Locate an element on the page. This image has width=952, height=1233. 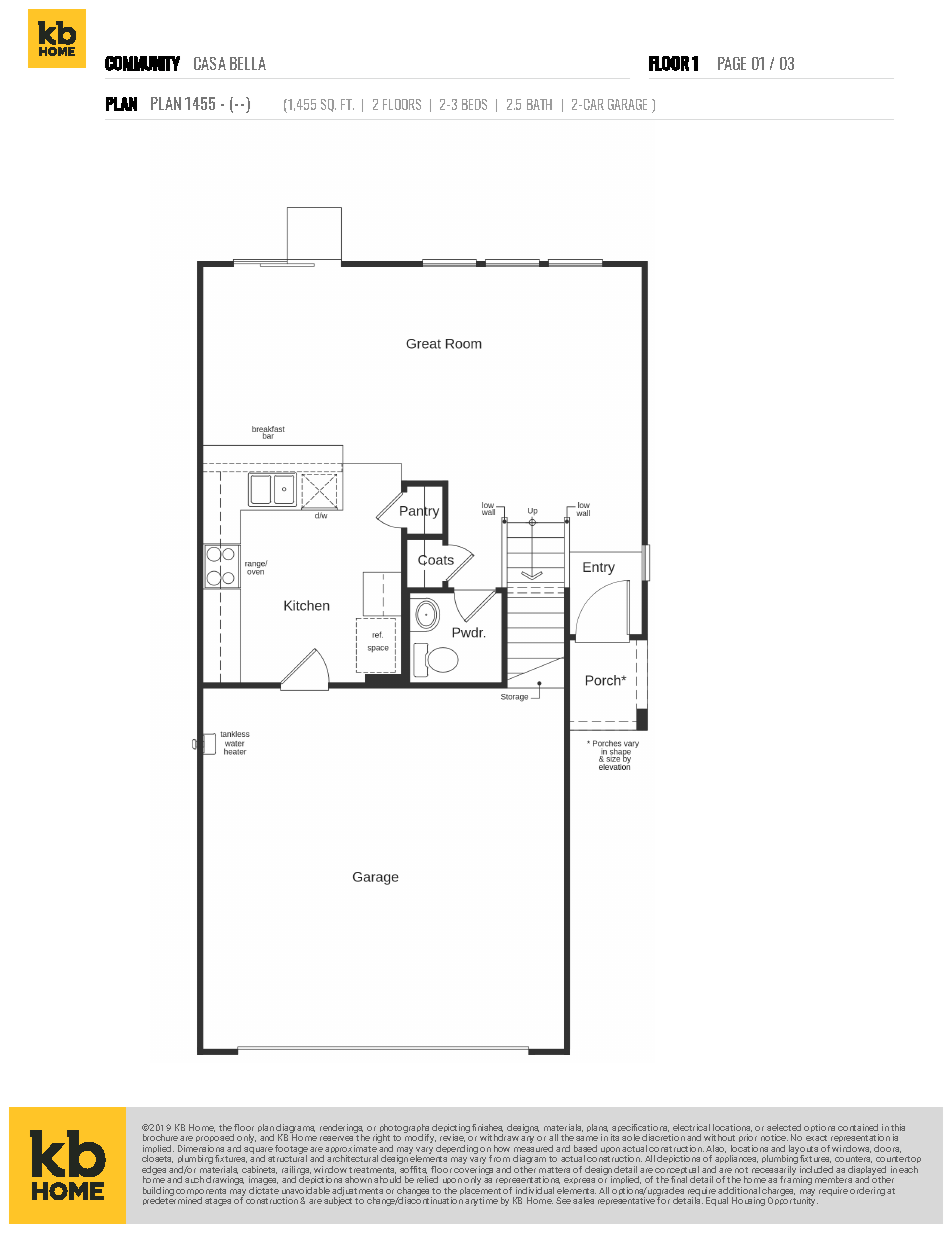
renderings is located at coordinates (341, 1130).
